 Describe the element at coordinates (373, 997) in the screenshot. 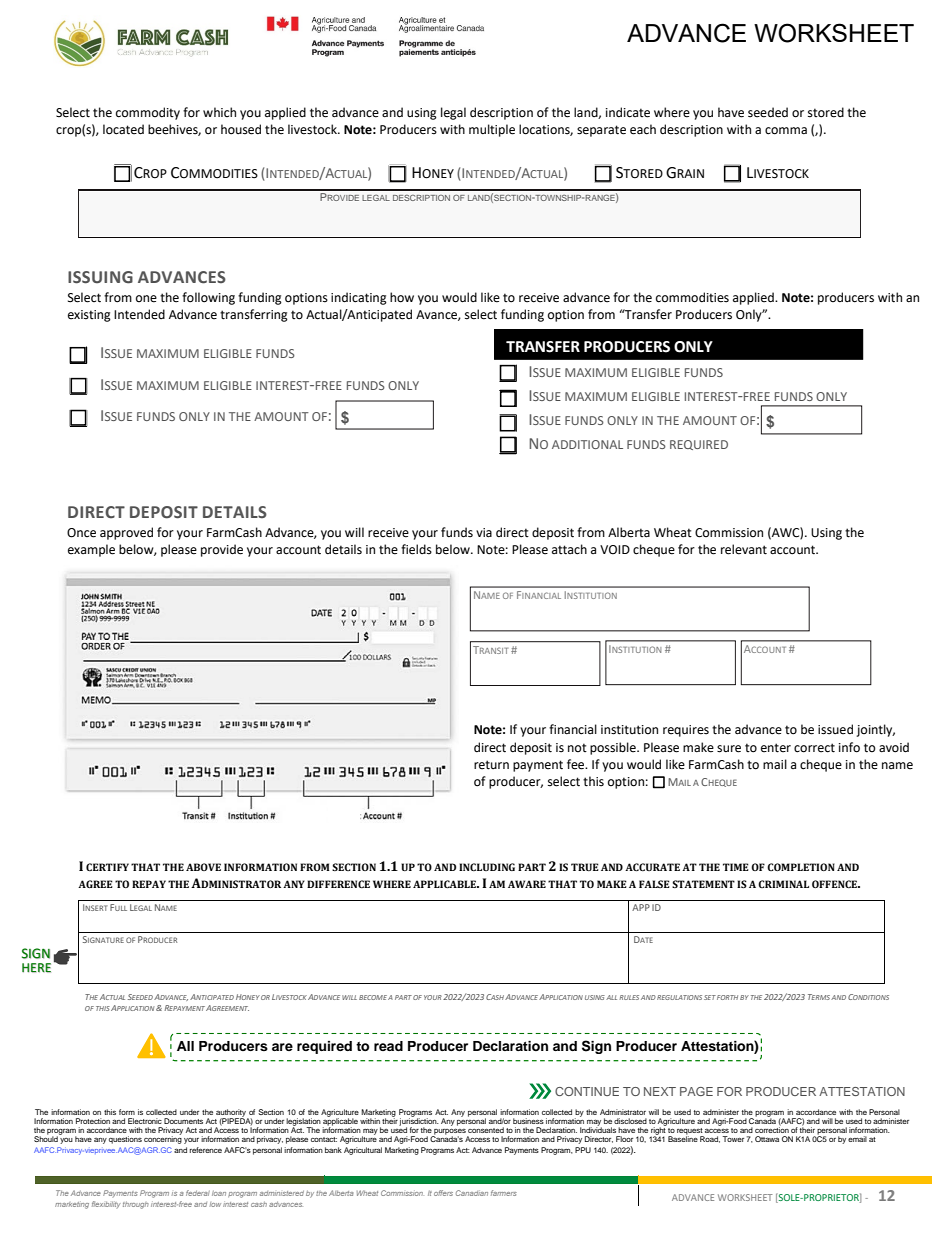

I see `BECOME` at that location.
